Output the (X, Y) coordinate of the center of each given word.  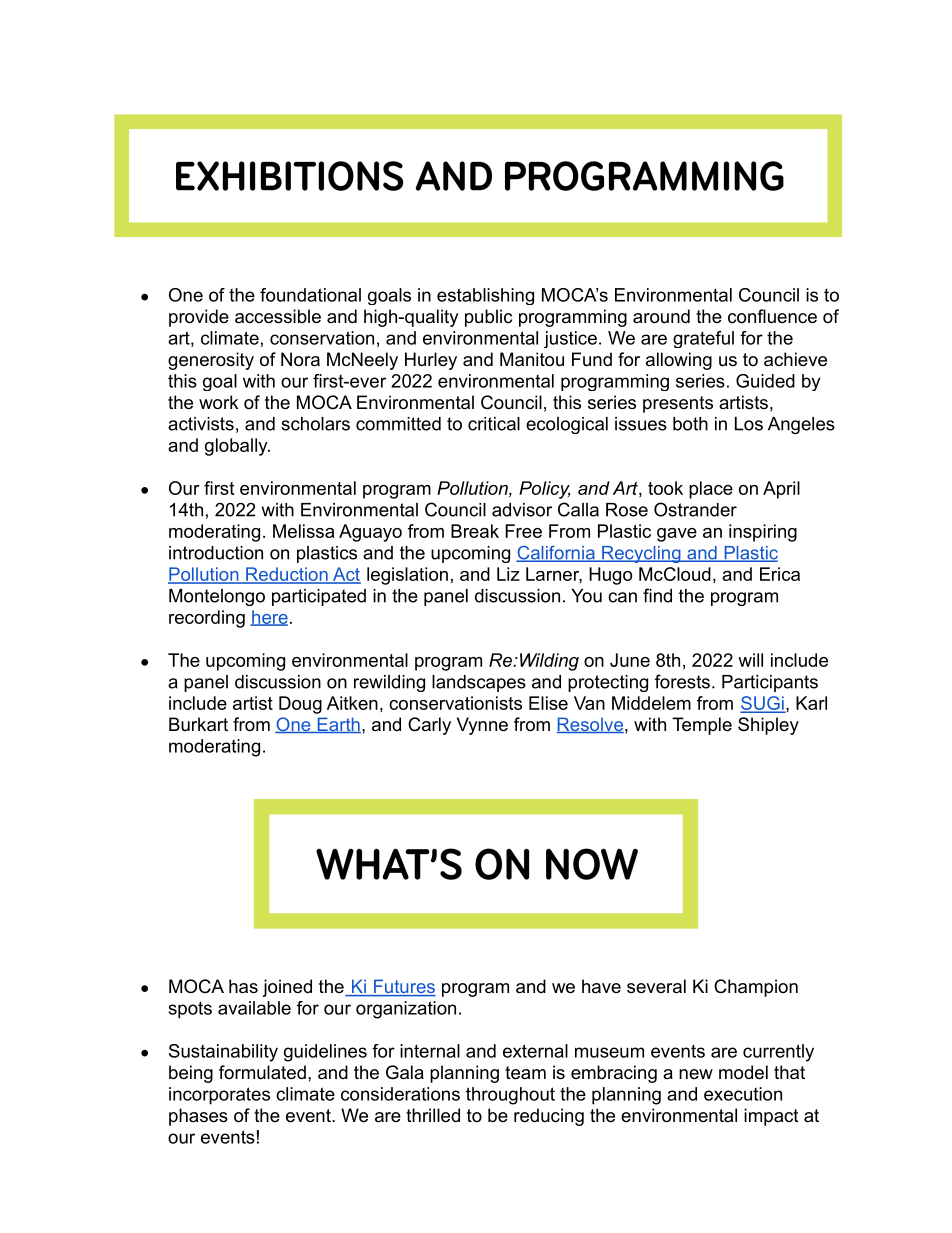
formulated (262, 1072)
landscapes (479, 683)
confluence (772, 316)
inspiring (763, 533)
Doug (300, 705)
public (488, 318)
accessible (278, 316)
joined (287, 988)
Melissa (303, 531)
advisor (522, 510)
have (601, 986)
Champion (756, 988)
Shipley (768, 726)
